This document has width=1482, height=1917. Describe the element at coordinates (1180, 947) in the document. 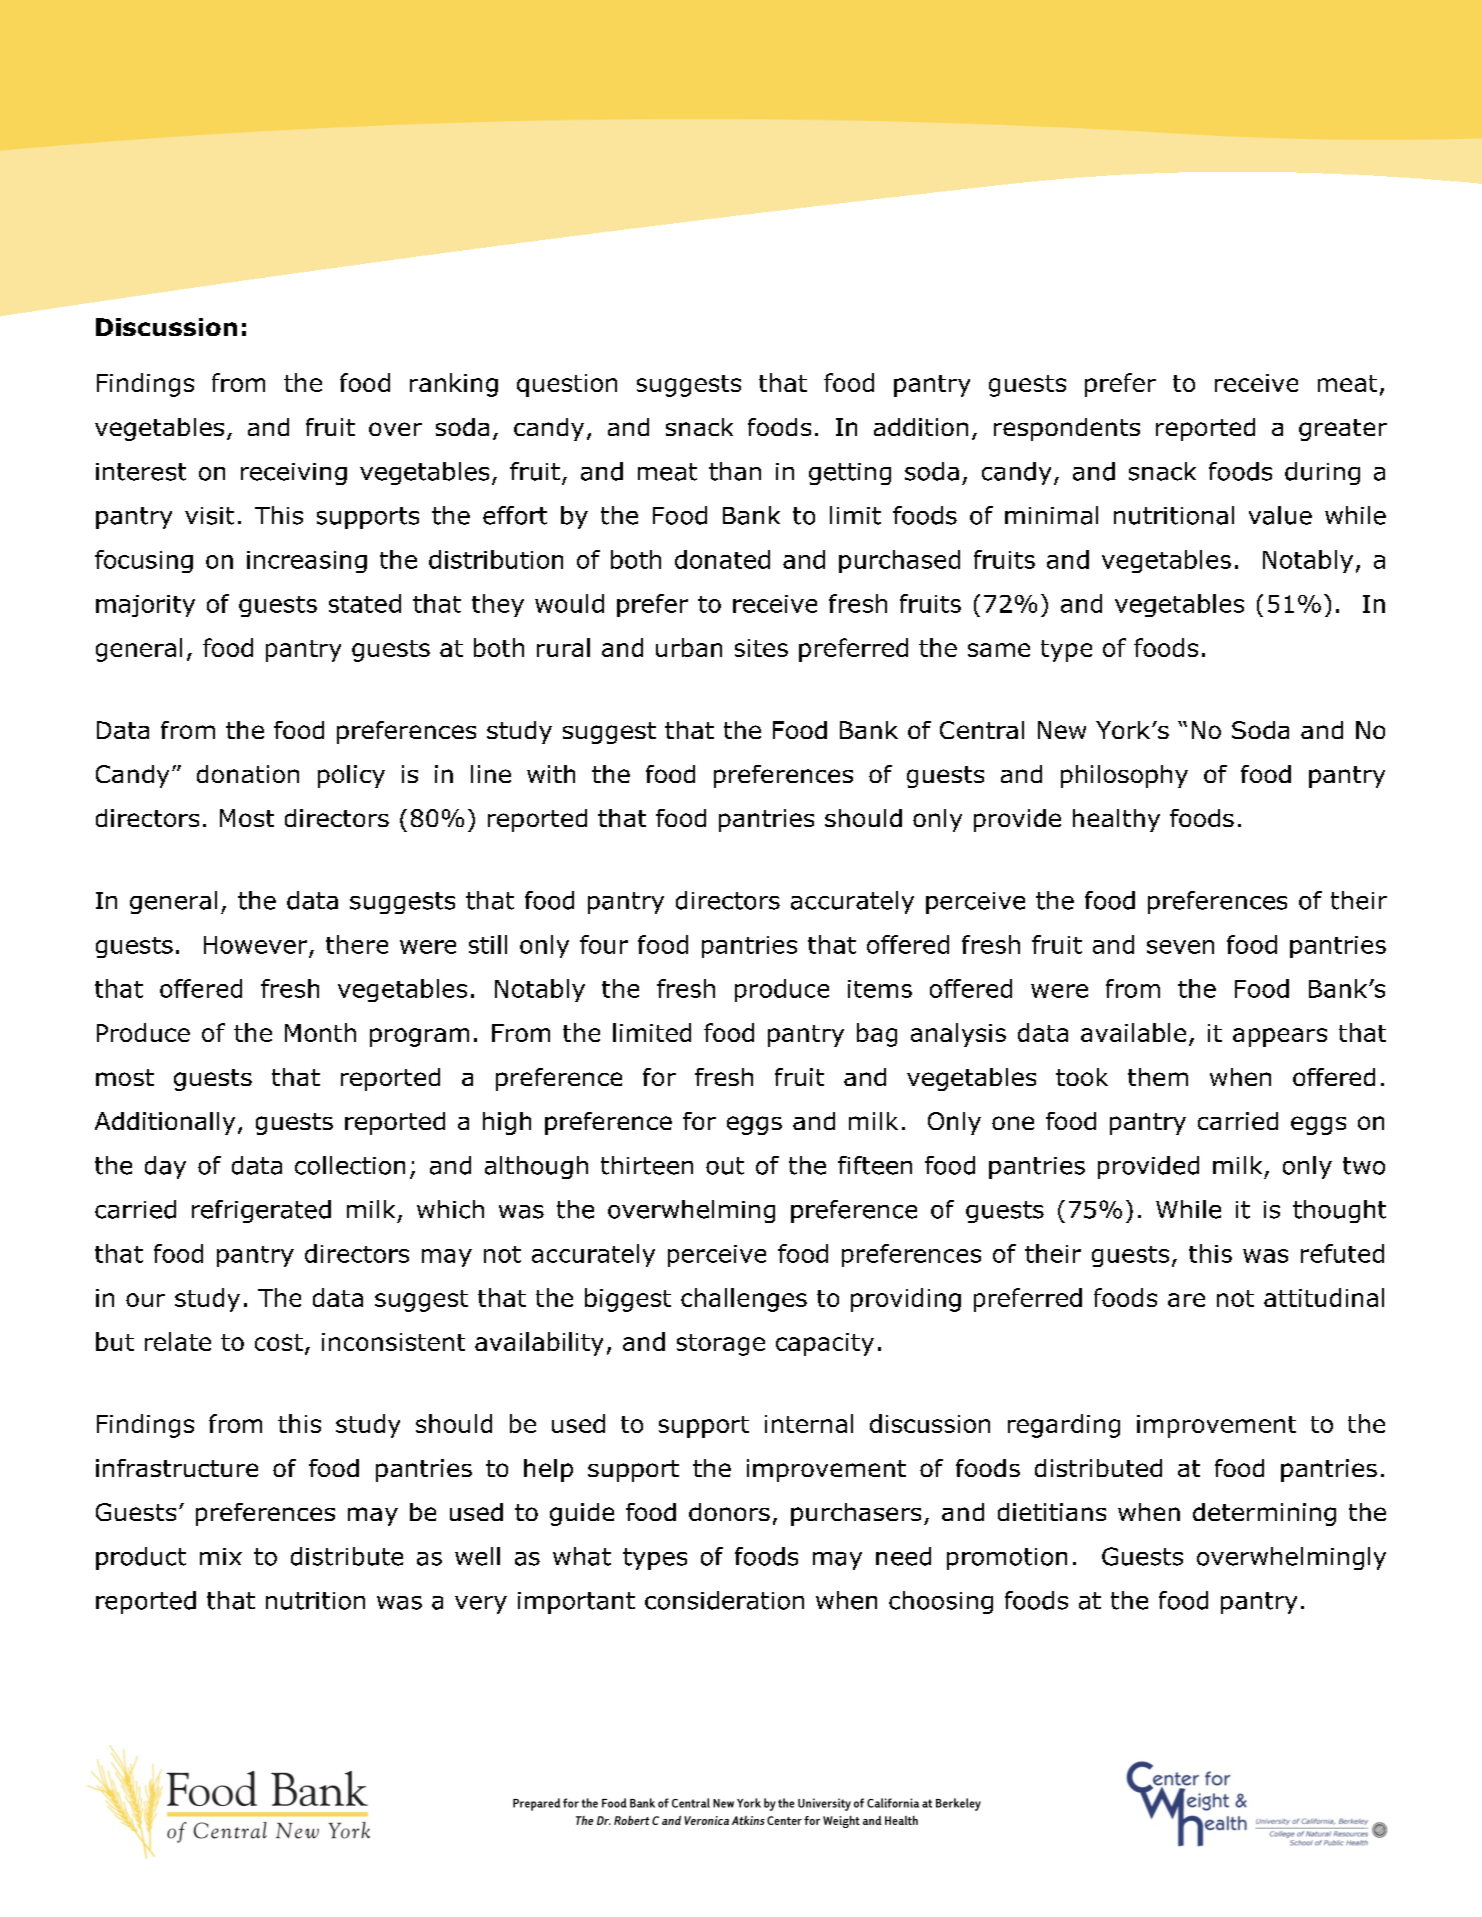

I see `seven` at that location.
